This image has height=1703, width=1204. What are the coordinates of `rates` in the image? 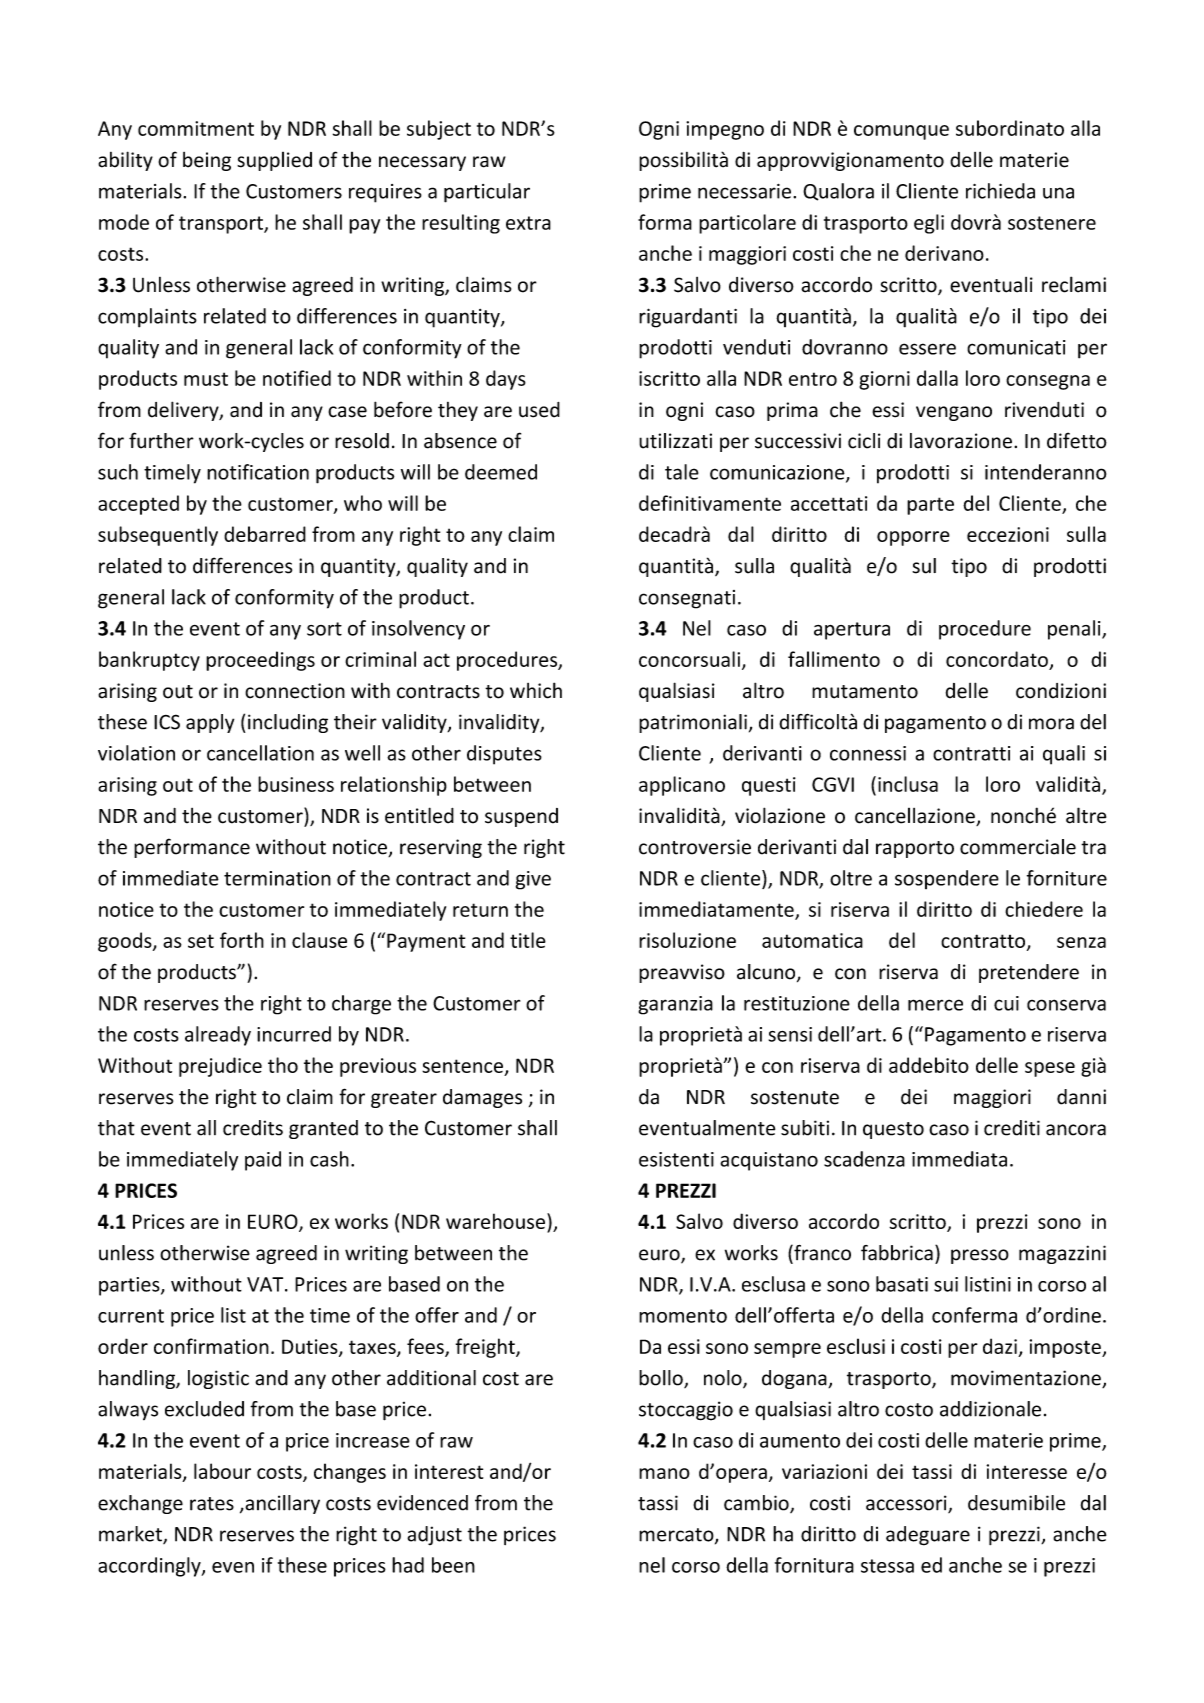 It's located at (212, 1504).
